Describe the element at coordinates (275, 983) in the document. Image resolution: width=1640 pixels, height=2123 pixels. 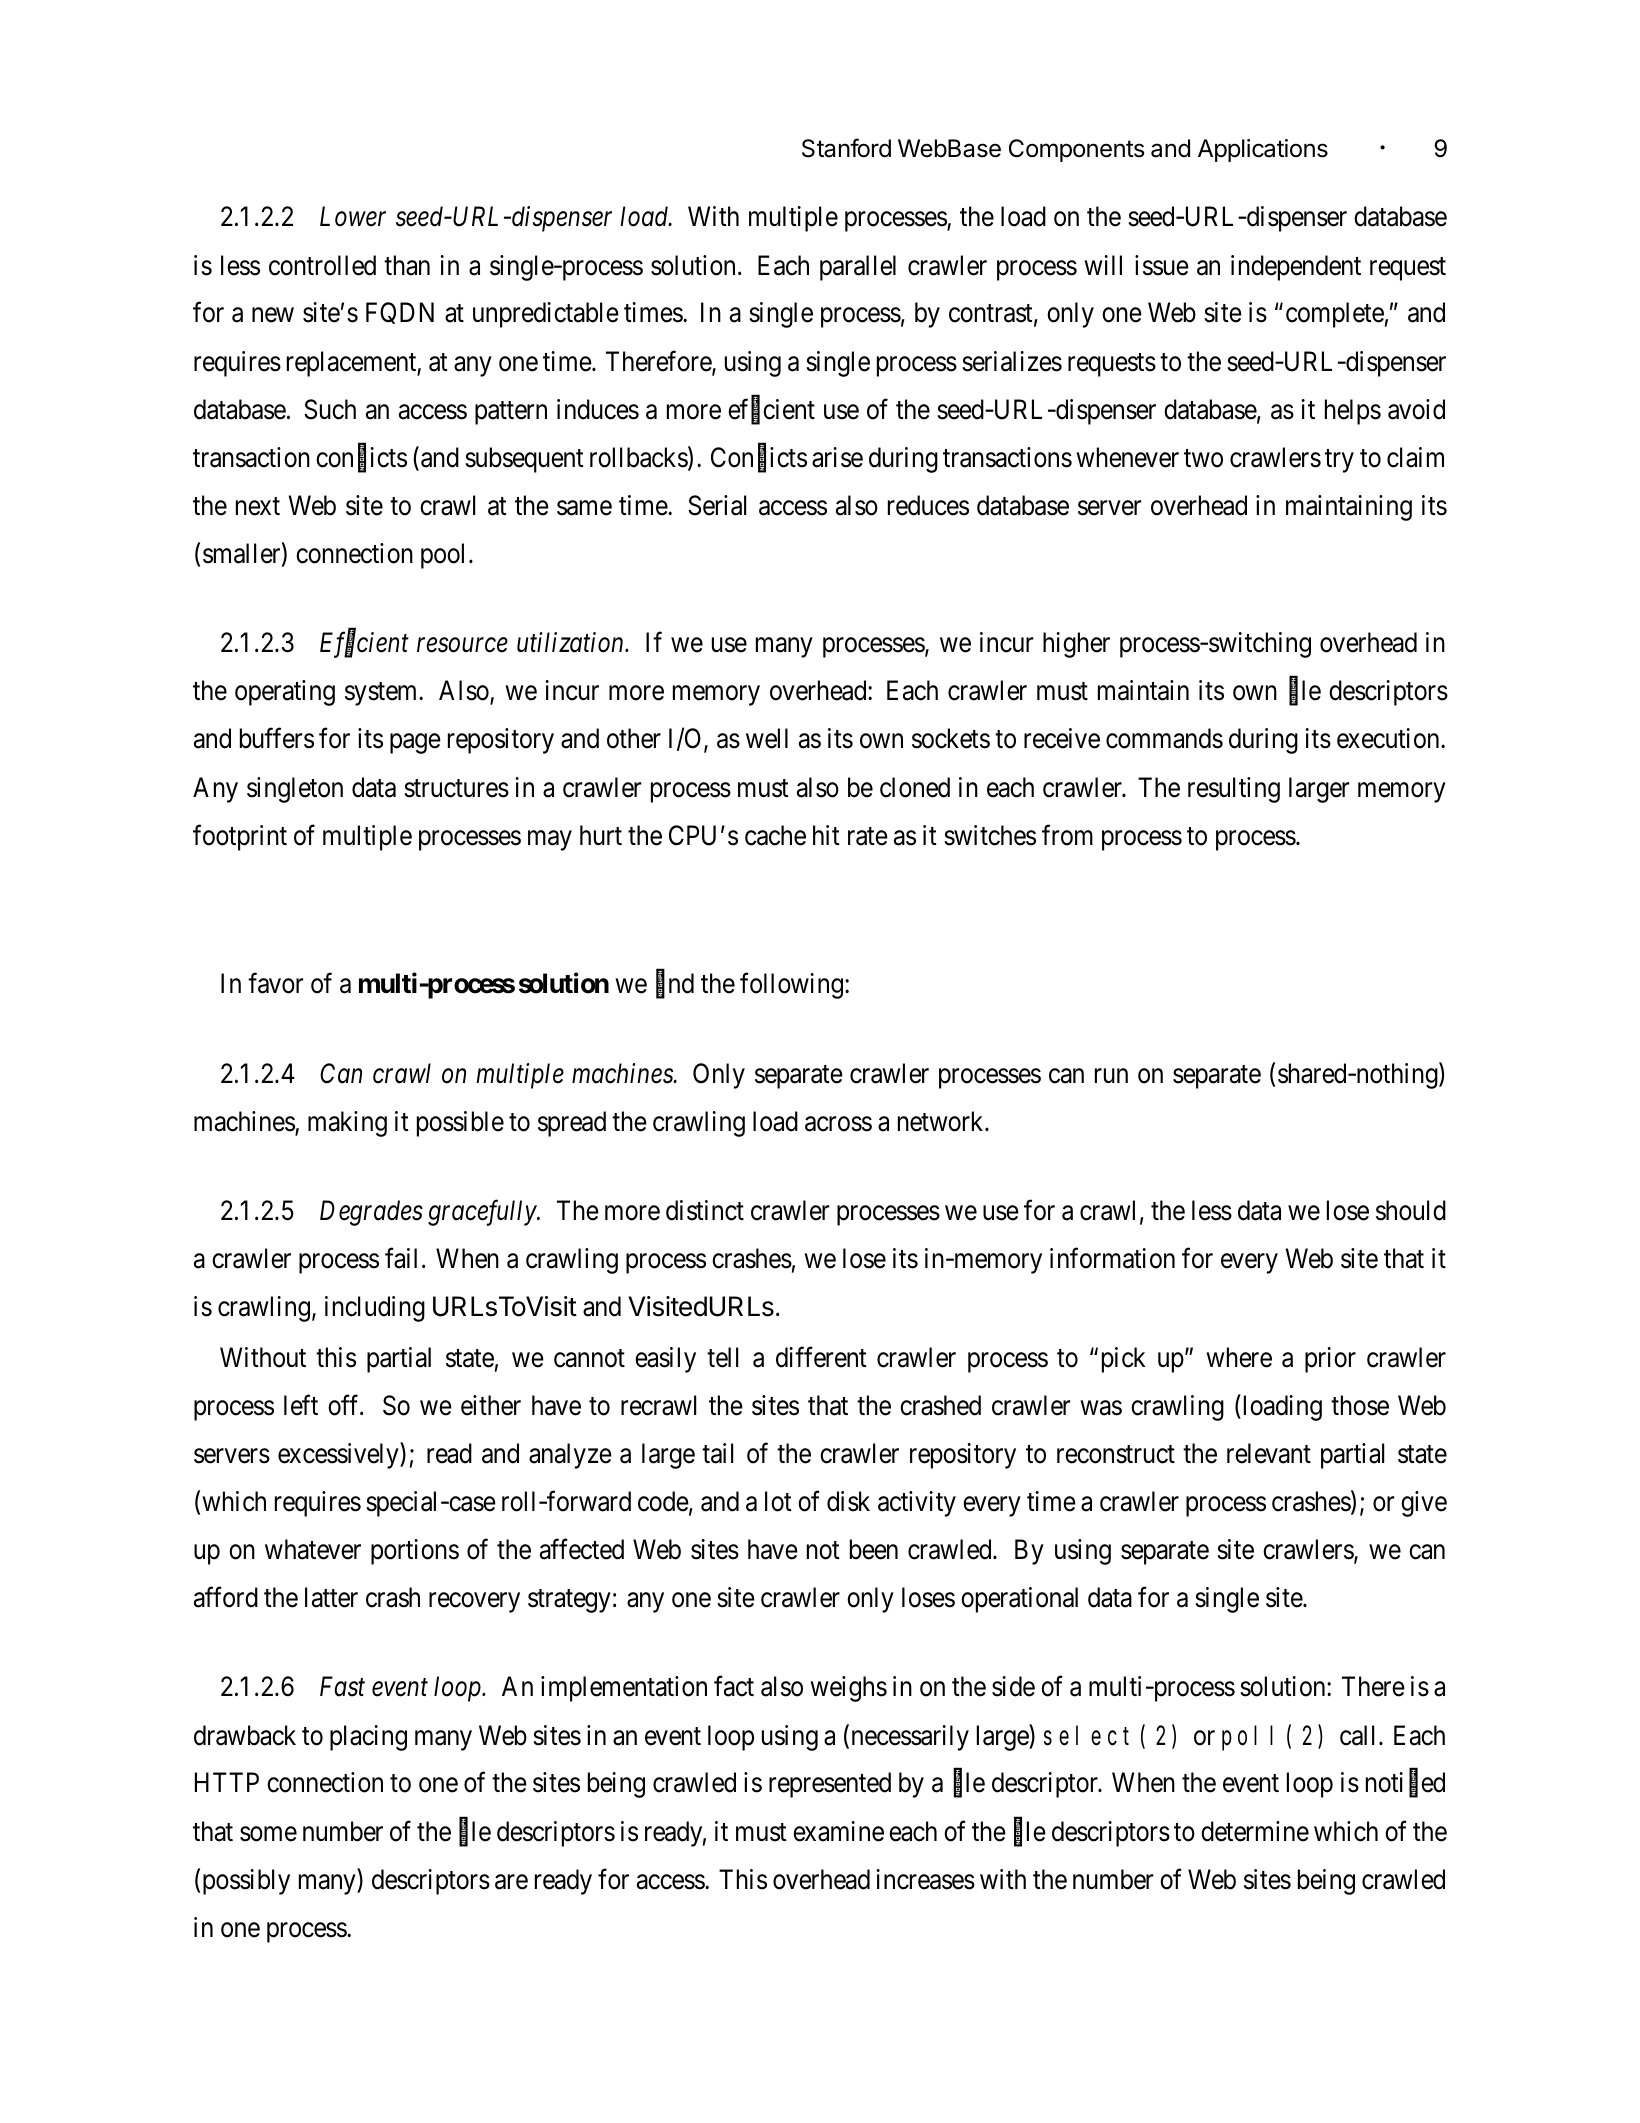
I see `favor` at that location.
